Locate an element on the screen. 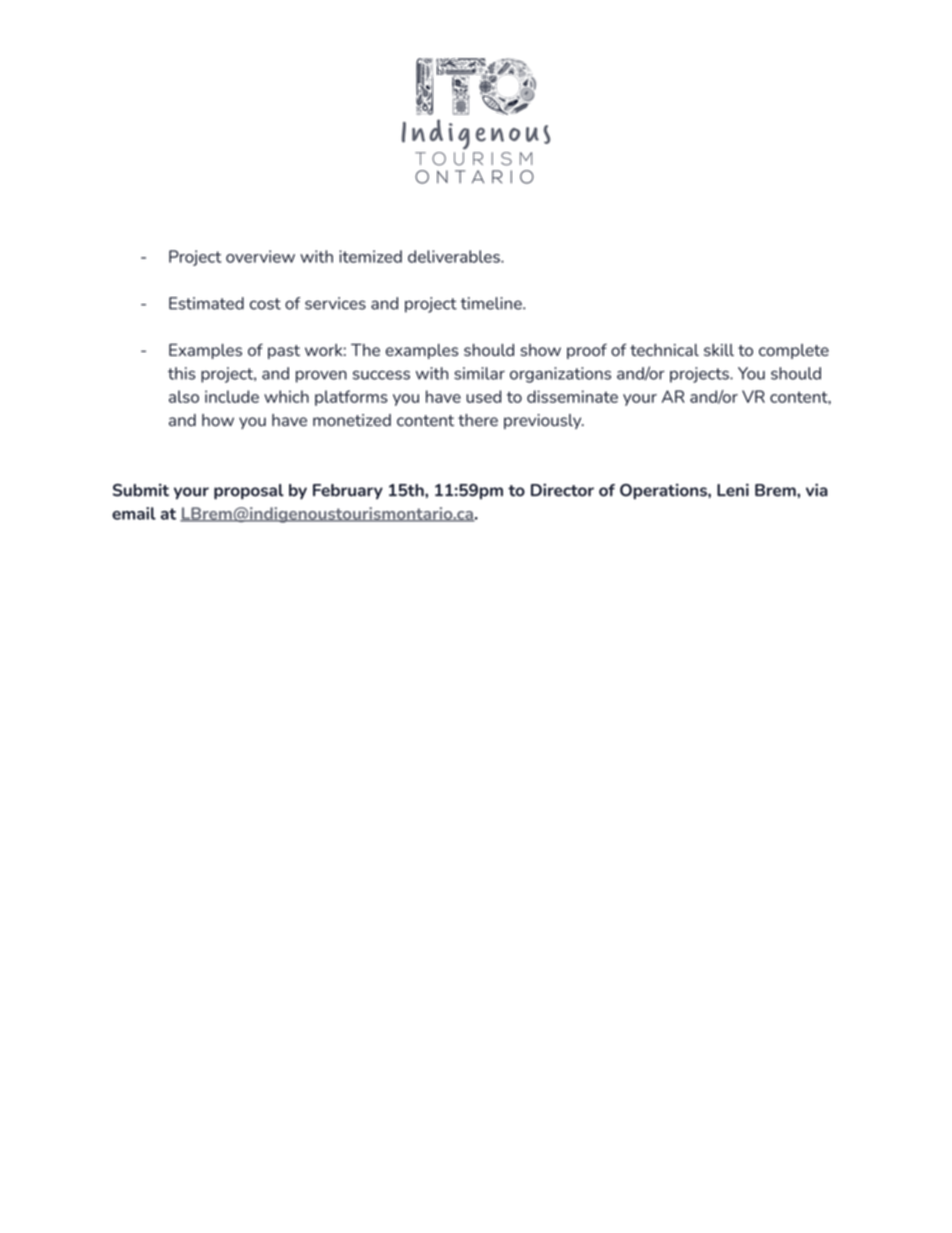 This screenshot has width=952, height=1233. deliverables is located at coordinates (455, 256).
